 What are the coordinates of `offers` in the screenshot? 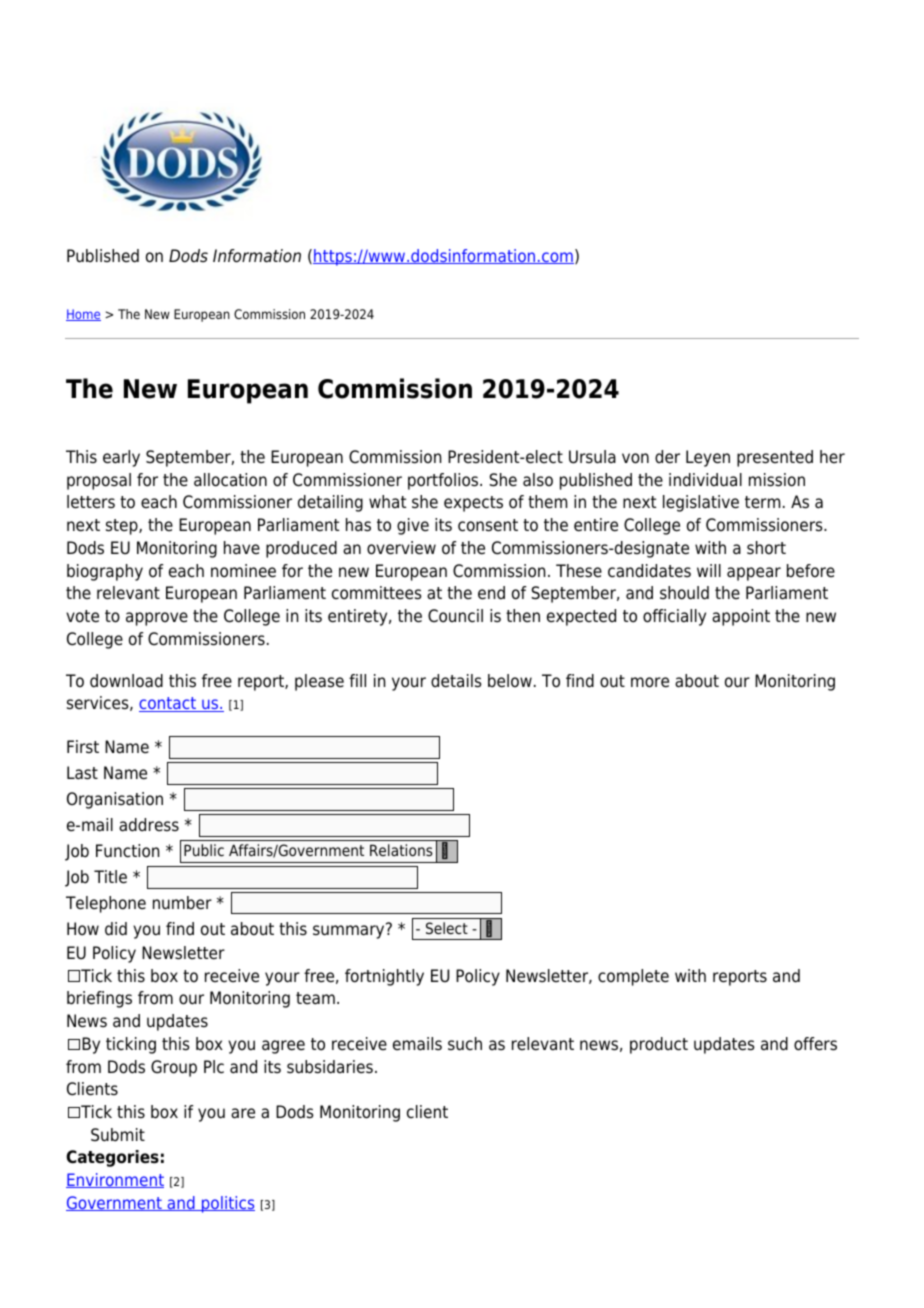 It's located at (815, 1044).
